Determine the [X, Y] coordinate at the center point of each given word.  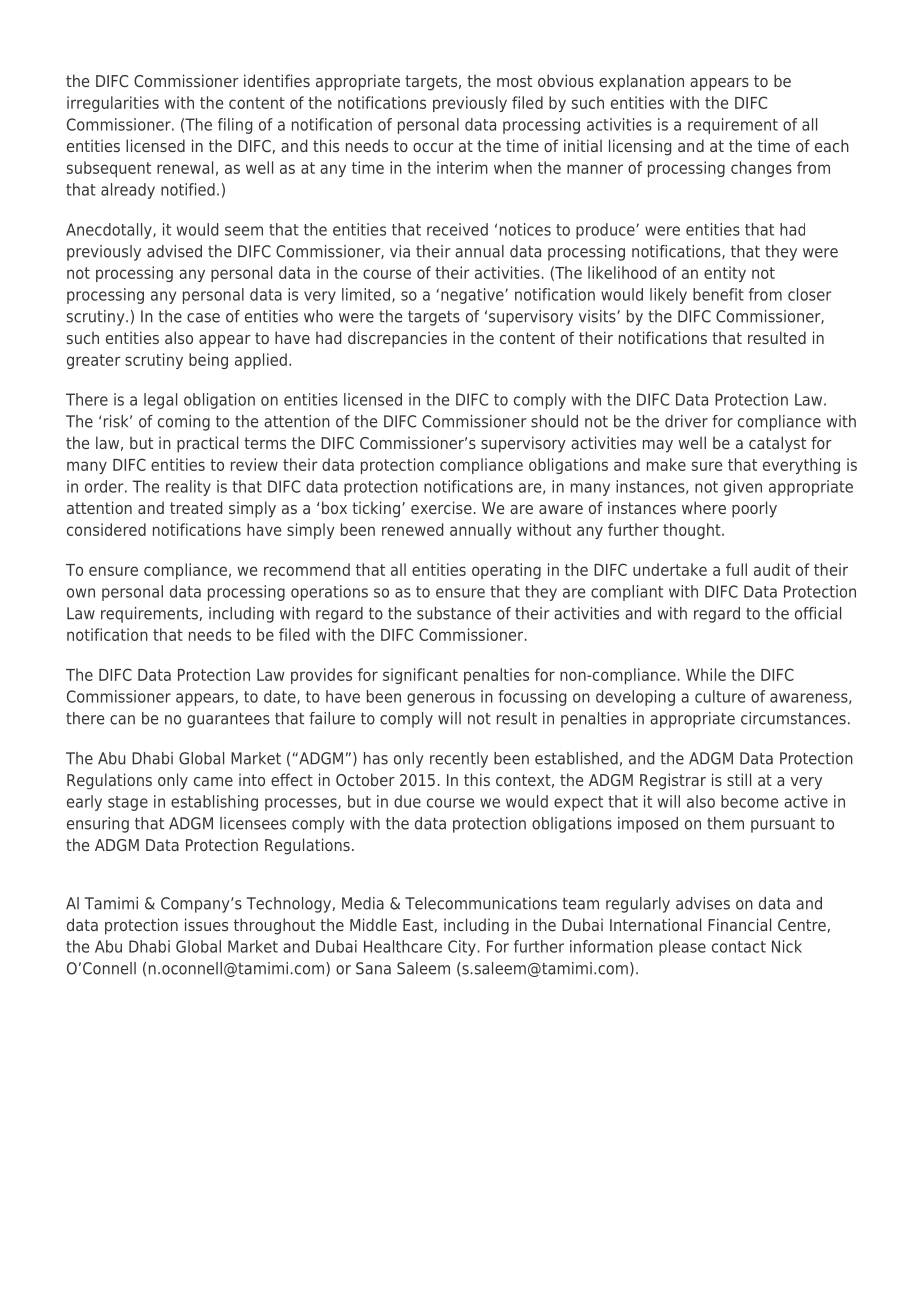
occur [433, 147]
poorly [754, 509]
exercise [441, 507]
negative [473, 296]
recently [459, 760]
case [203, 318]
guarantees [228, 720]
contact [739, 947]
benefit [718, 294]
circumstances [793, 718]
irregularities [113, 104]
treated [196, 507]
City [462, 948]
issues [206, 924]
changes [761, 169]
